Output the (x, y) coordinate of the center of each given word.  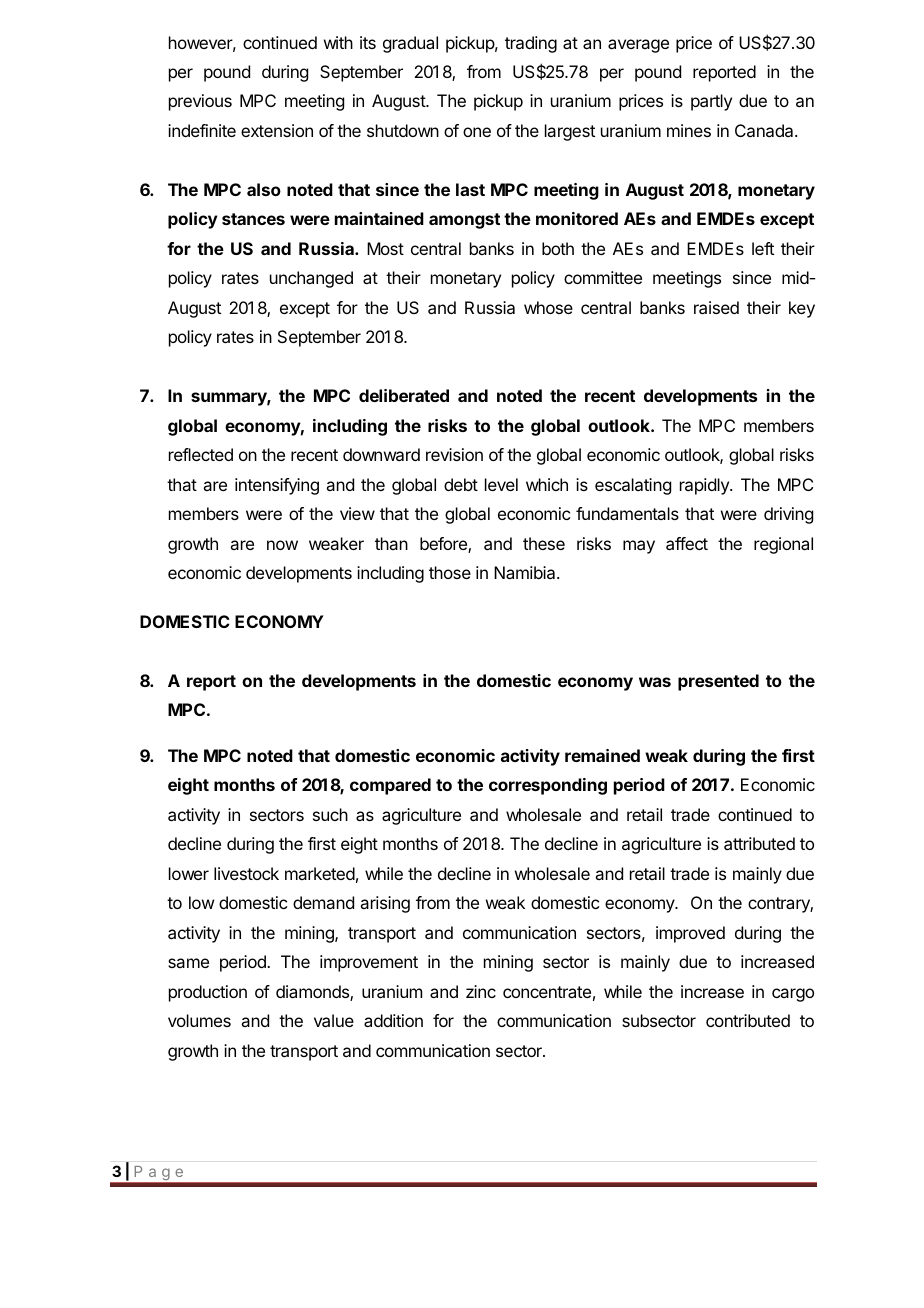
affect (687, 543)
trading (531, 44)
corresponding (548, 786)
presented (718, 682)
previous (200, 102)
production (208, 993)
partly (711, 102)
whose (548, 307)
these (544, 543)
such (330, 814)
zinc (481, 991)
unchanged (311, 279)
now (282, 545)
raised (716, 307)
